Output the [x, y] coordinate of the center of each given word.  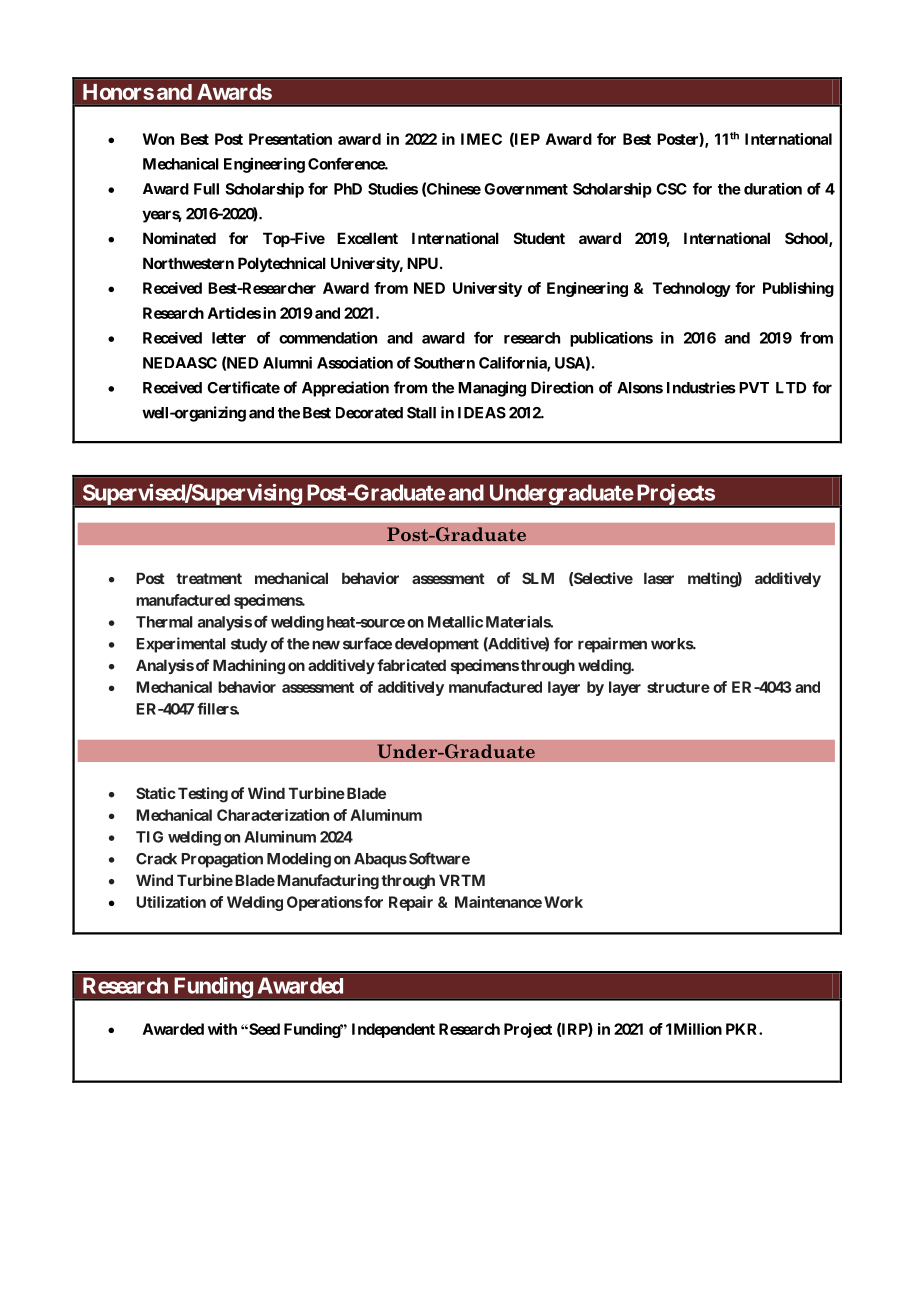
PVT [754, 388]
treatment [209, 578]
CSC [671, 189]
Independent [393, 1030]
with [222, 1029]
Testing [203, 795]
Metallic [455, 621]
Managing [492, 389]
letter [229, 338]
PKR [743, 1029]
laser [659, 578]
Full [206, 189]
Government [526, 189]
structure [678, 687]
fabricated [411, 665]
